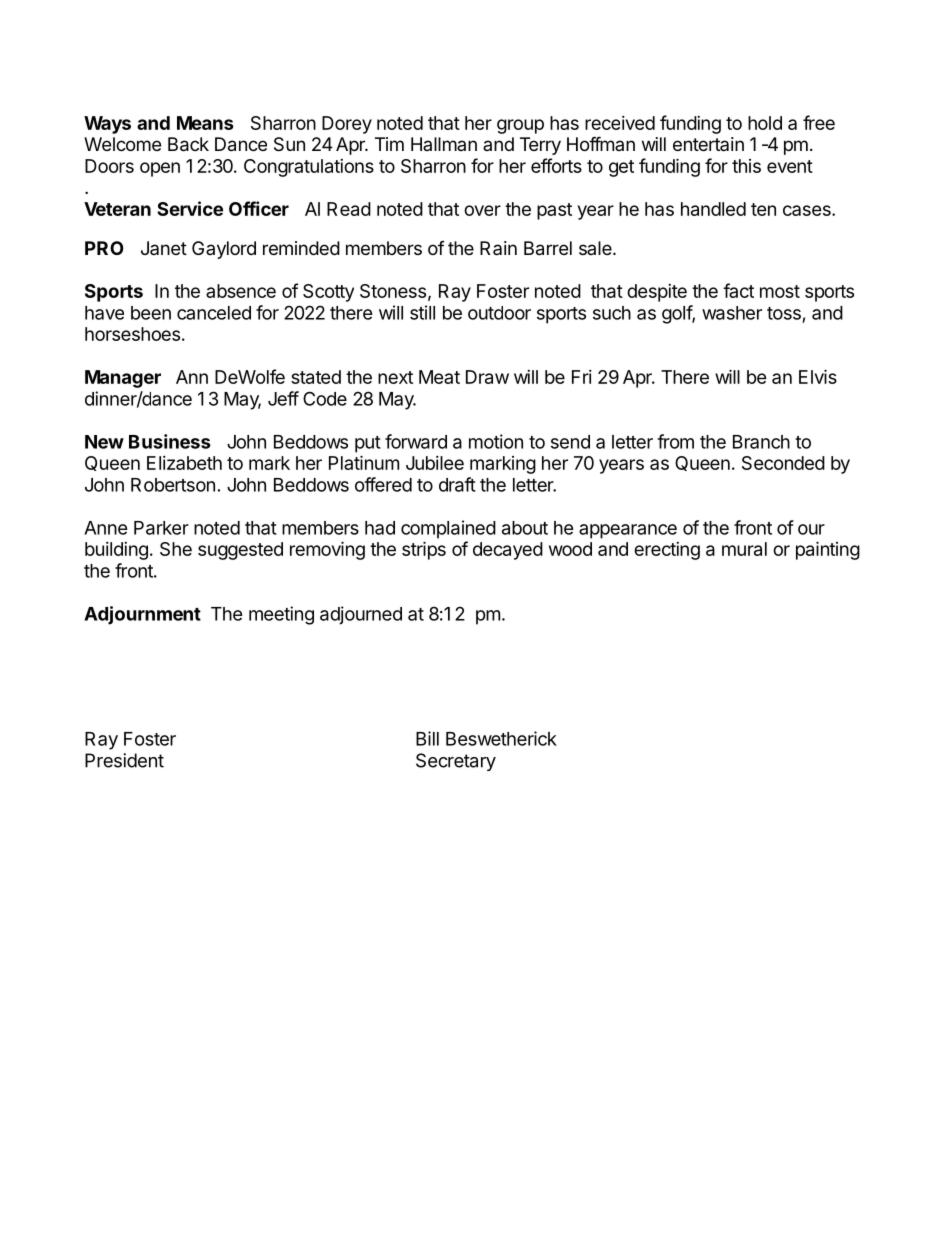 The image size is (952, 1233). What do you see at coordinates (124, 760) in the screenshot?
I see `President` at bounding box center [124, 760].
